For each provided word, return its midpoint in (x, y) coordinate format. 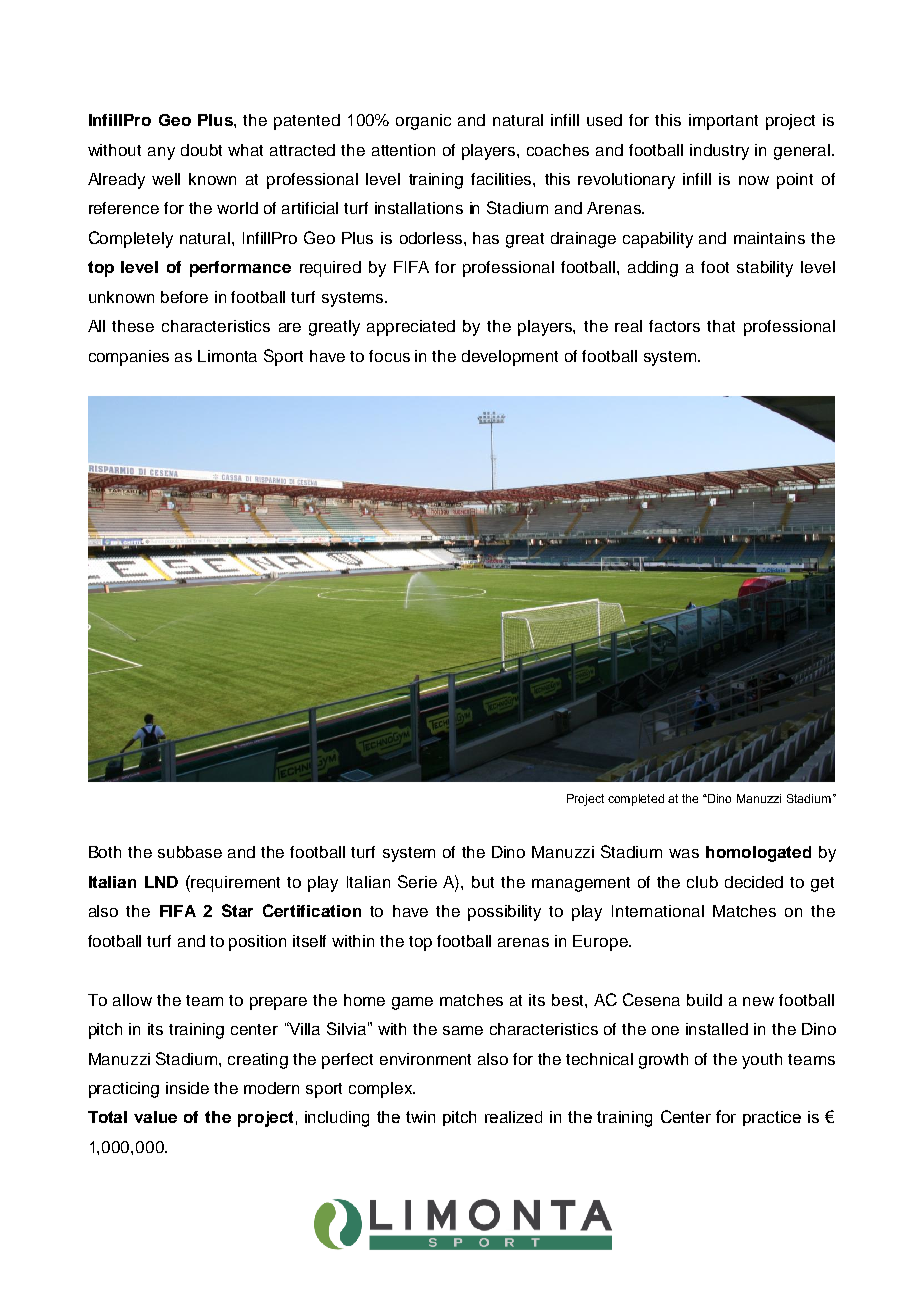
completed (636, 800)
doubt (201, 150)
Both (105, 852)
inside (187, 1088)
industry (719, 152)
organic (423, 122)
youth (762, 1061)
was (684, 853)
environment (425, 1059)
